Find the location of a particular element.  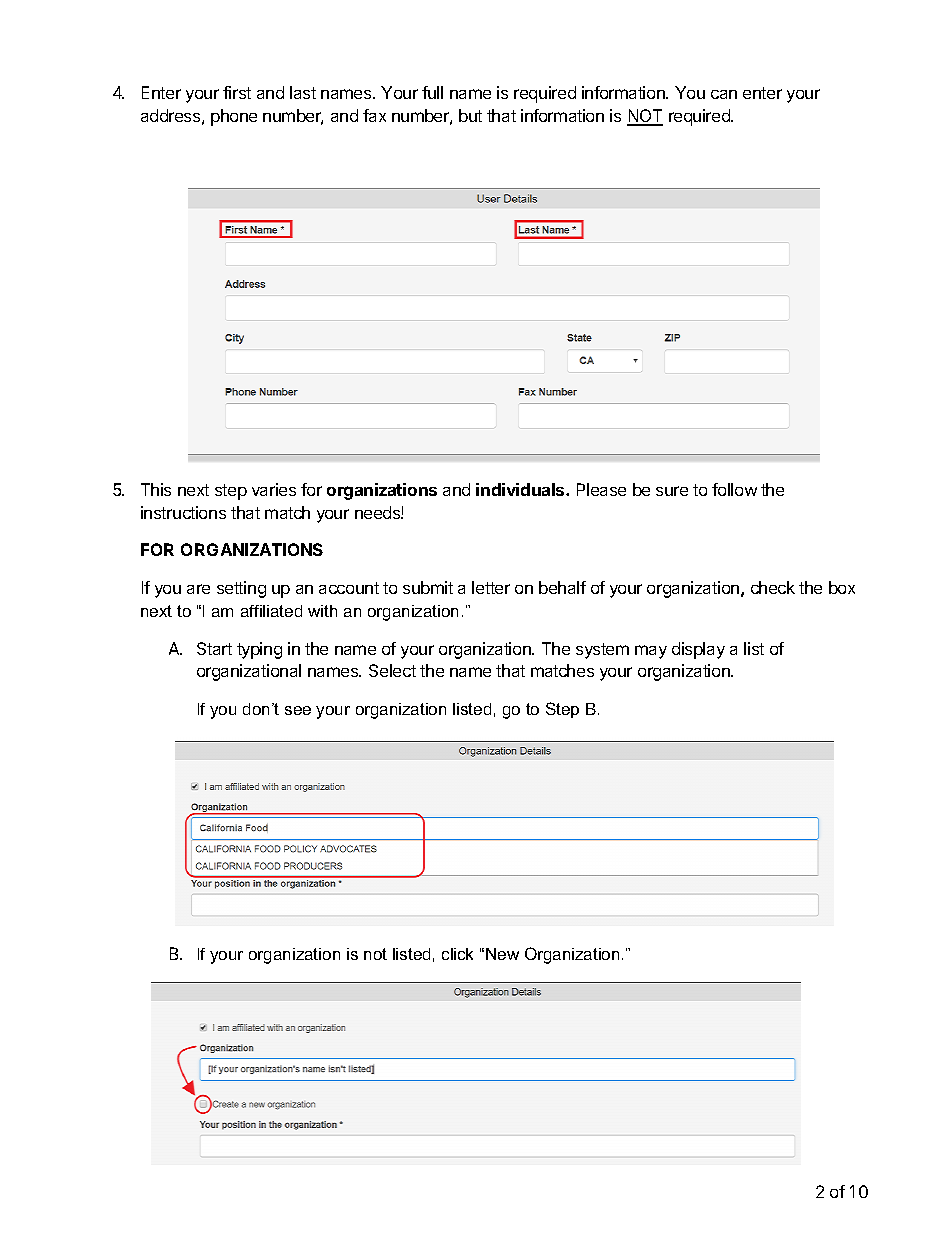

display is located at coordinates (698, 650).
